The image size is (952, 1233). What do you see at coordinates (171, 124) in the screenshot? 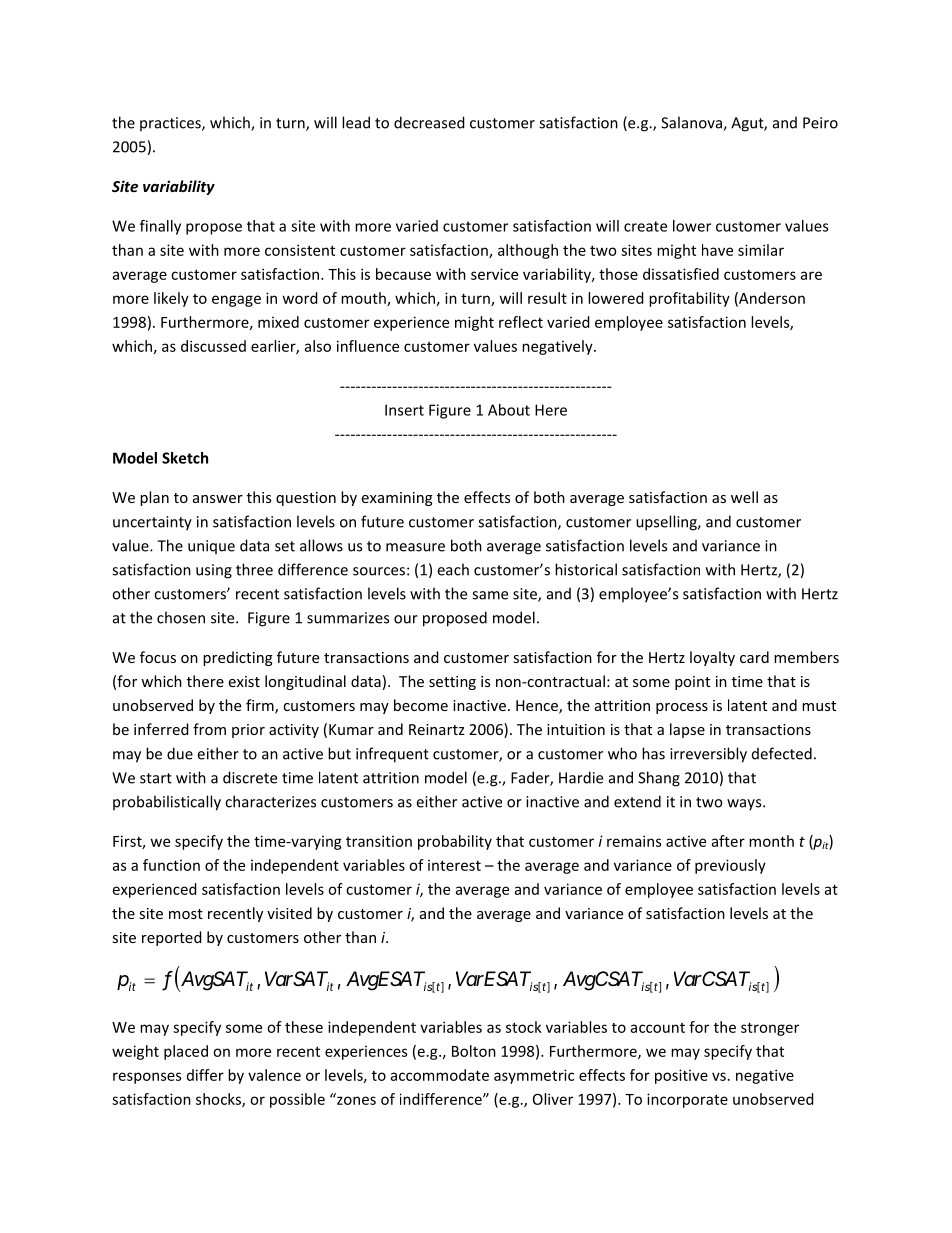
I see `practices` at bounding box center [171, 124].
